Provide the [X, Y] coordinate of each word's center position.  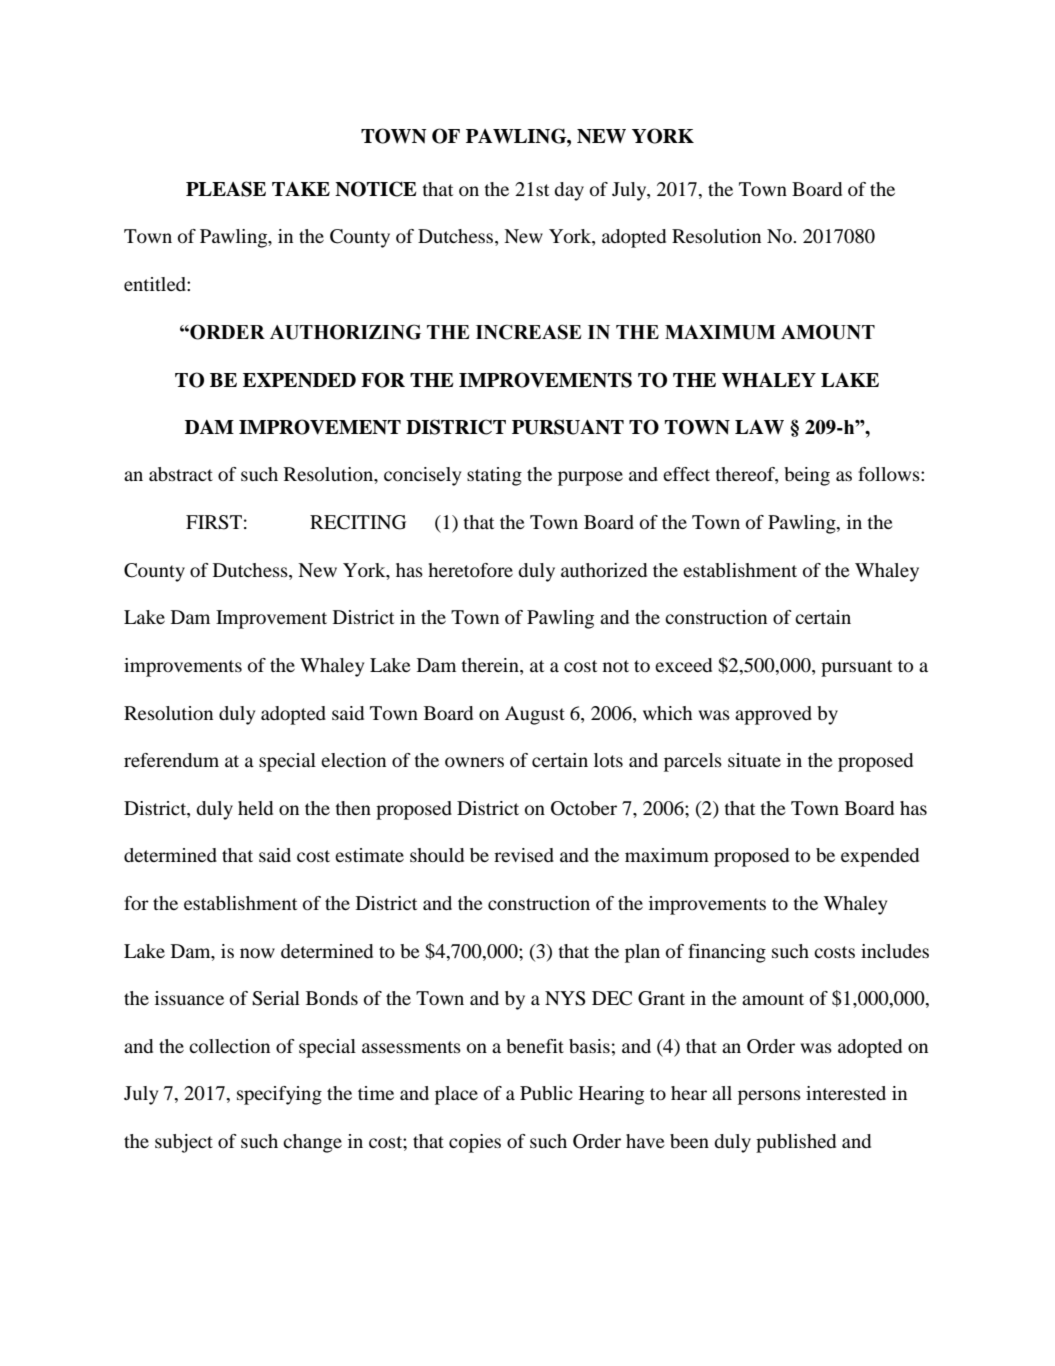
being [807, 476]
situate [754, 760]
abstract [181, 474]
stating [494, 476]
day [569, 191]
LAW [759, 427]
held [255, 808]
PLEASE [226, 189]
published [796, 1143]
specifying [279, 1095]
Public [546, 1093]
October [584, 808]
